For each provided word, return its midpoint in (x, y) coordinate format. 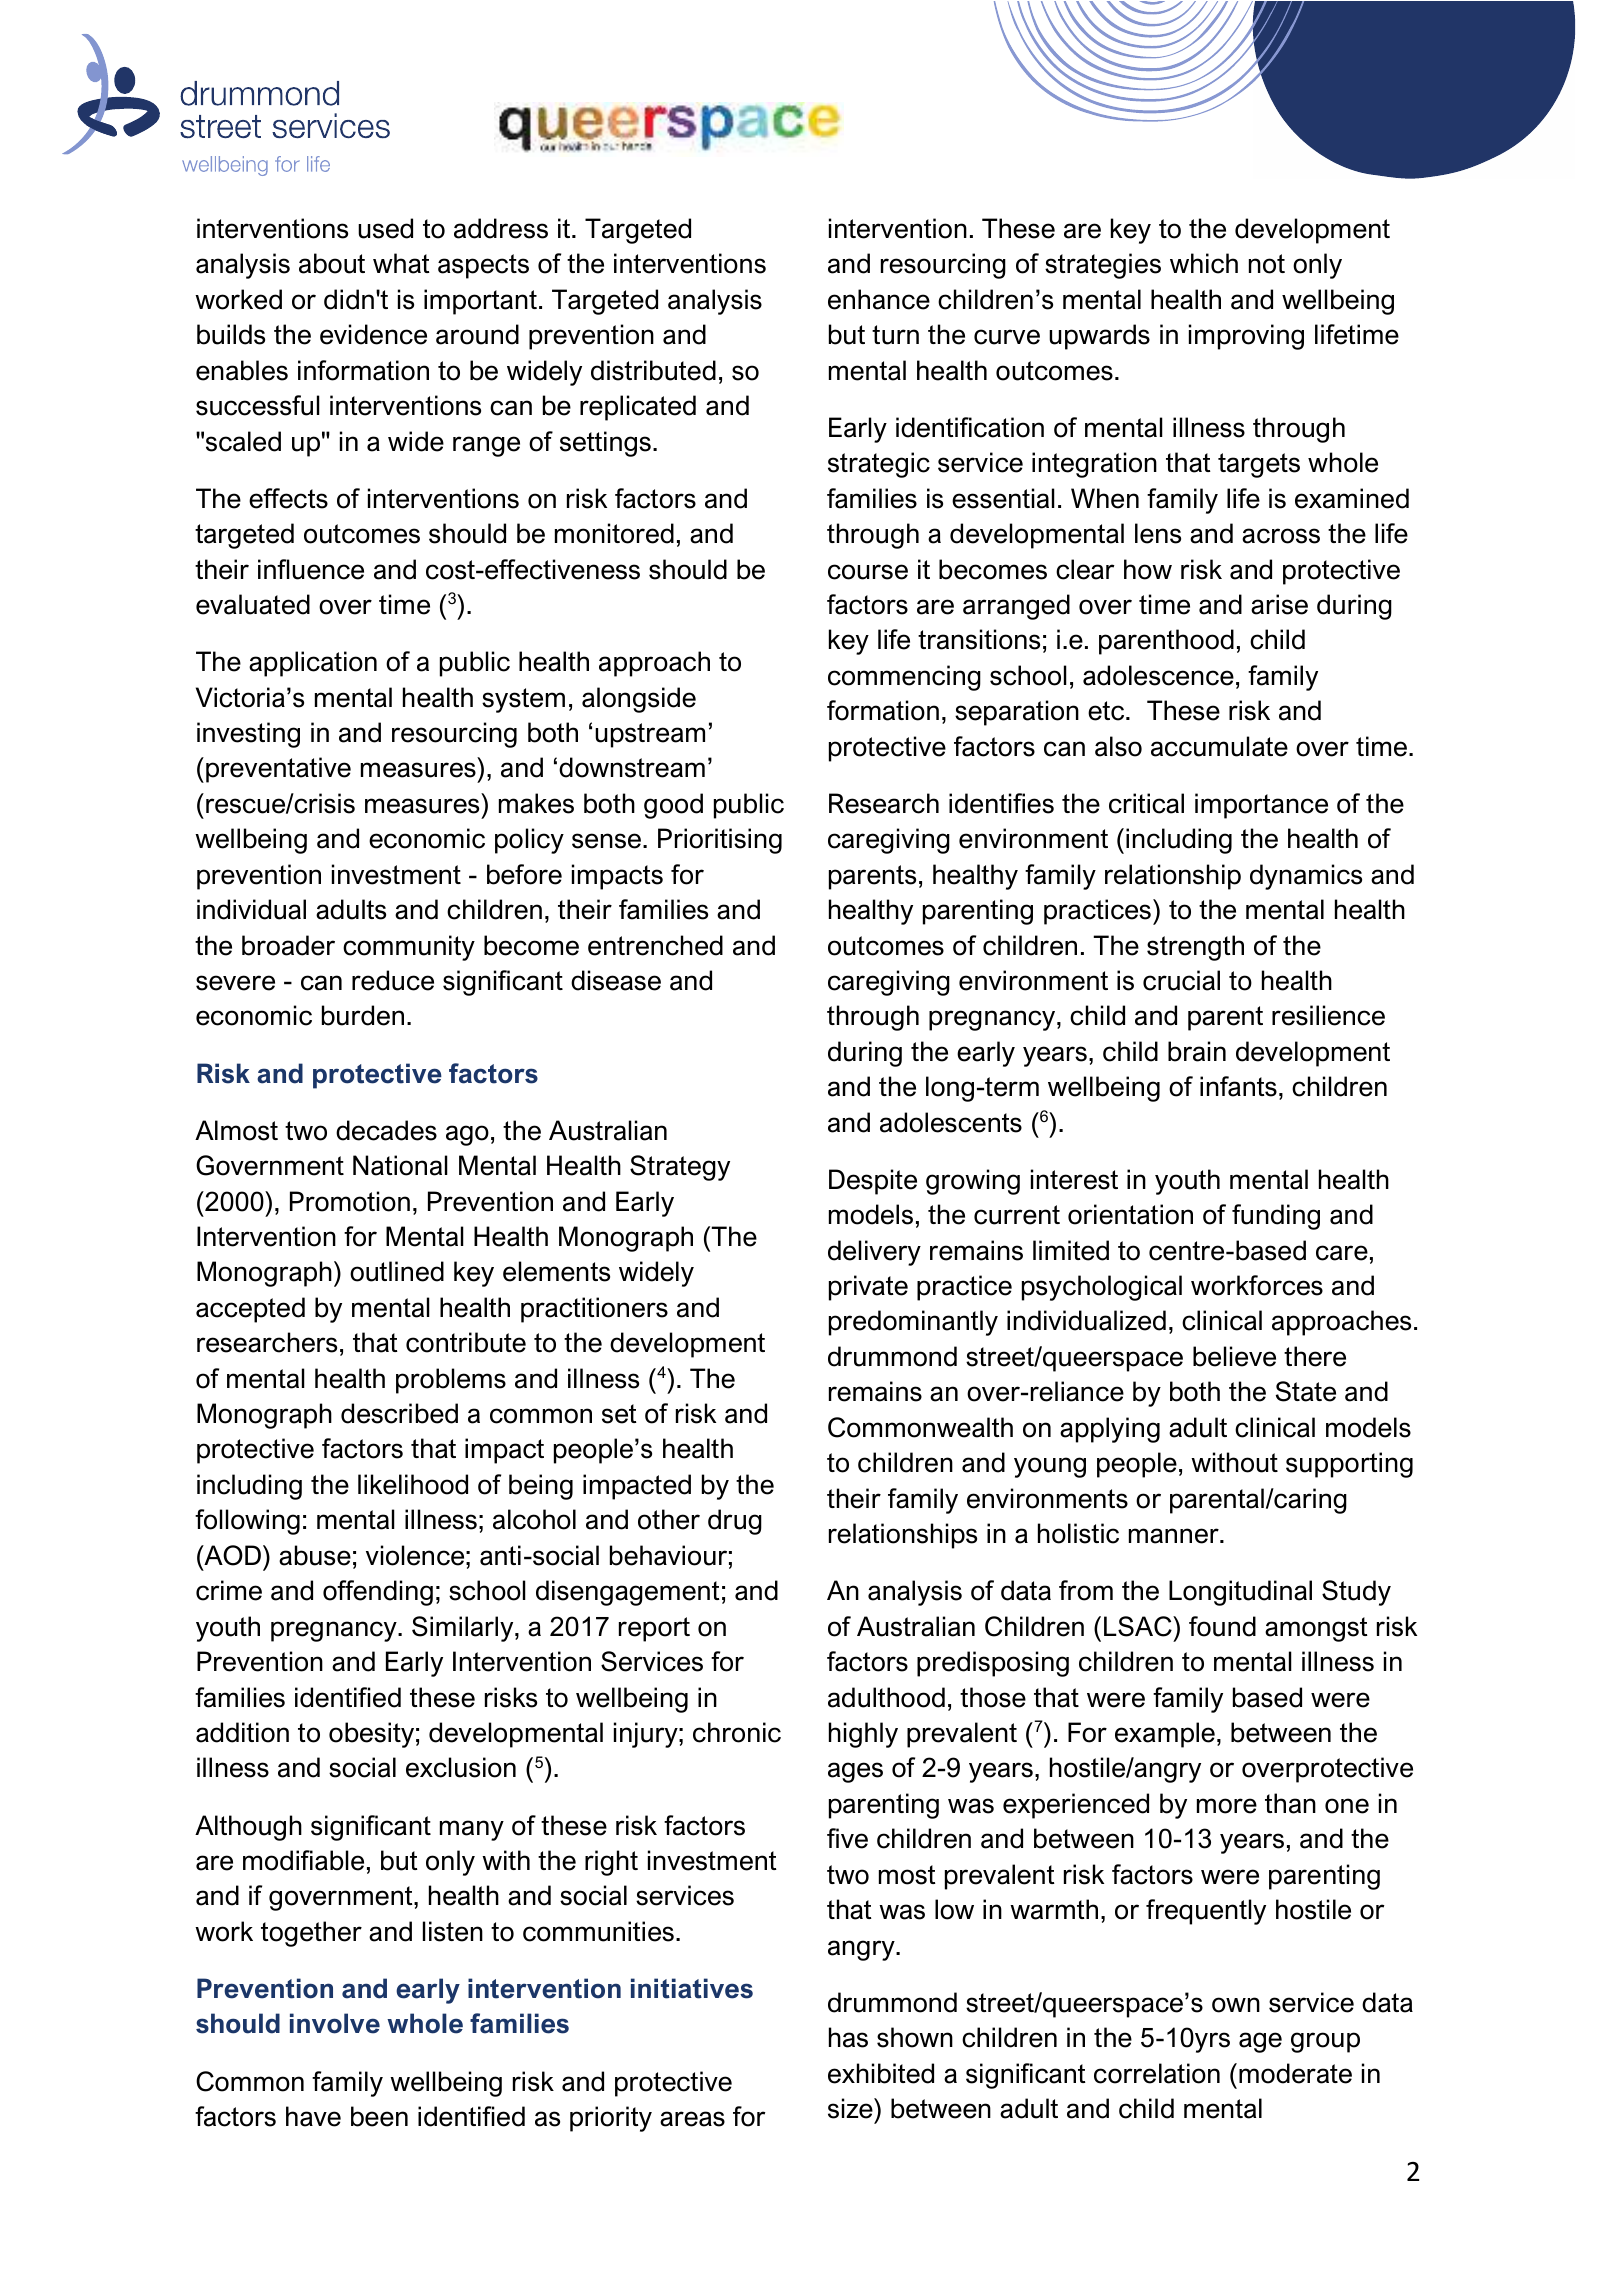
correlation (1157, 2073)
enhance (879, 299)
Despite (873, 1182)
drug (735, 1522)
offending (378, 1593)
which (1204, 263)
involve (335, 2023)
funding (1276, 1217)
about (332, 263)
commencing (904, 678)
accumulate (1219, 746)
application (313, 664)
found (1222, 1626)
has (848, 2037)
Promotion (350, 1201)
